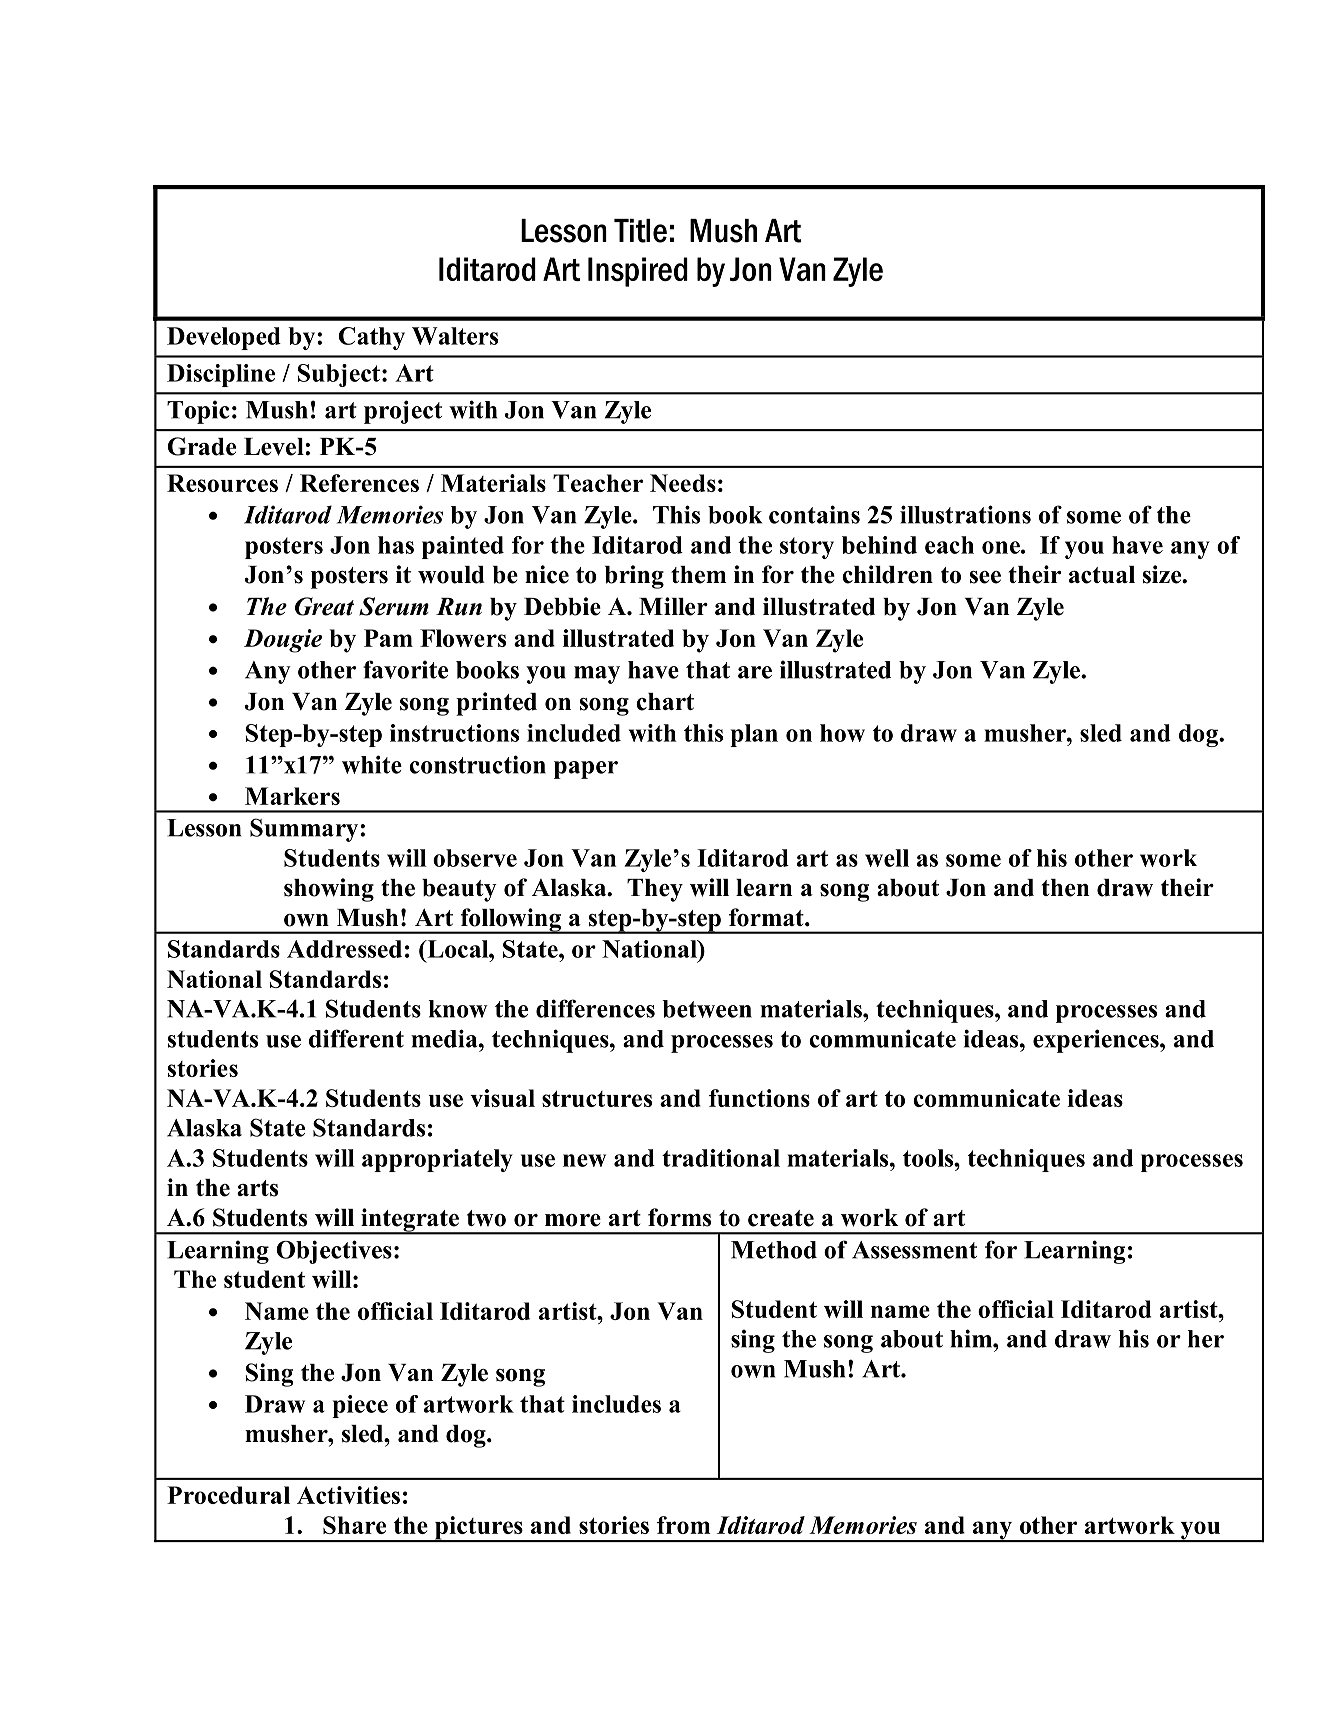  I want to click on illustrations, so click(965, 514).
